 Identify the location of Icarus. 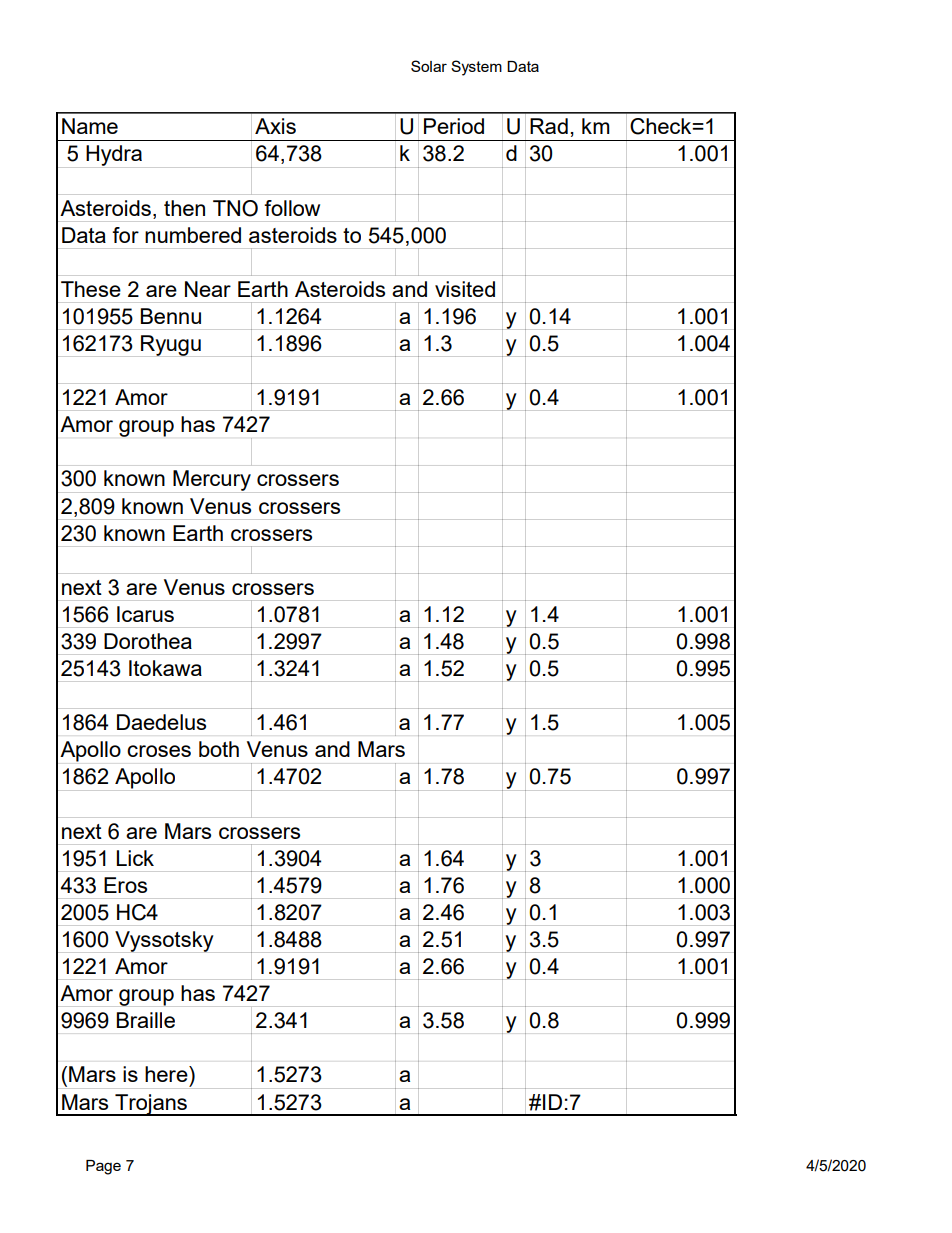
(145, 614).
